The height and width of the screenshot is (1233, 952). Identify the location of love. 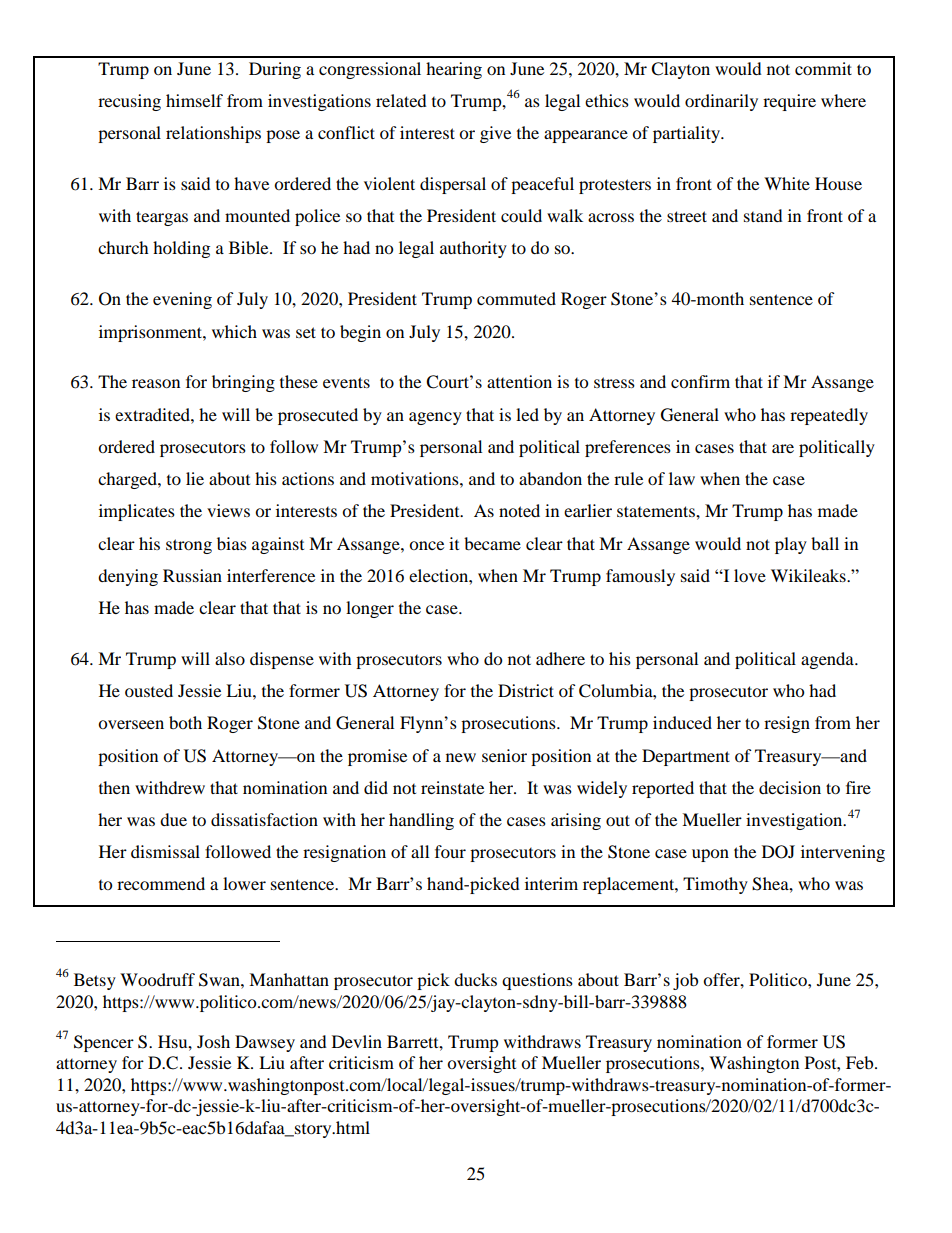
(750, 575).
